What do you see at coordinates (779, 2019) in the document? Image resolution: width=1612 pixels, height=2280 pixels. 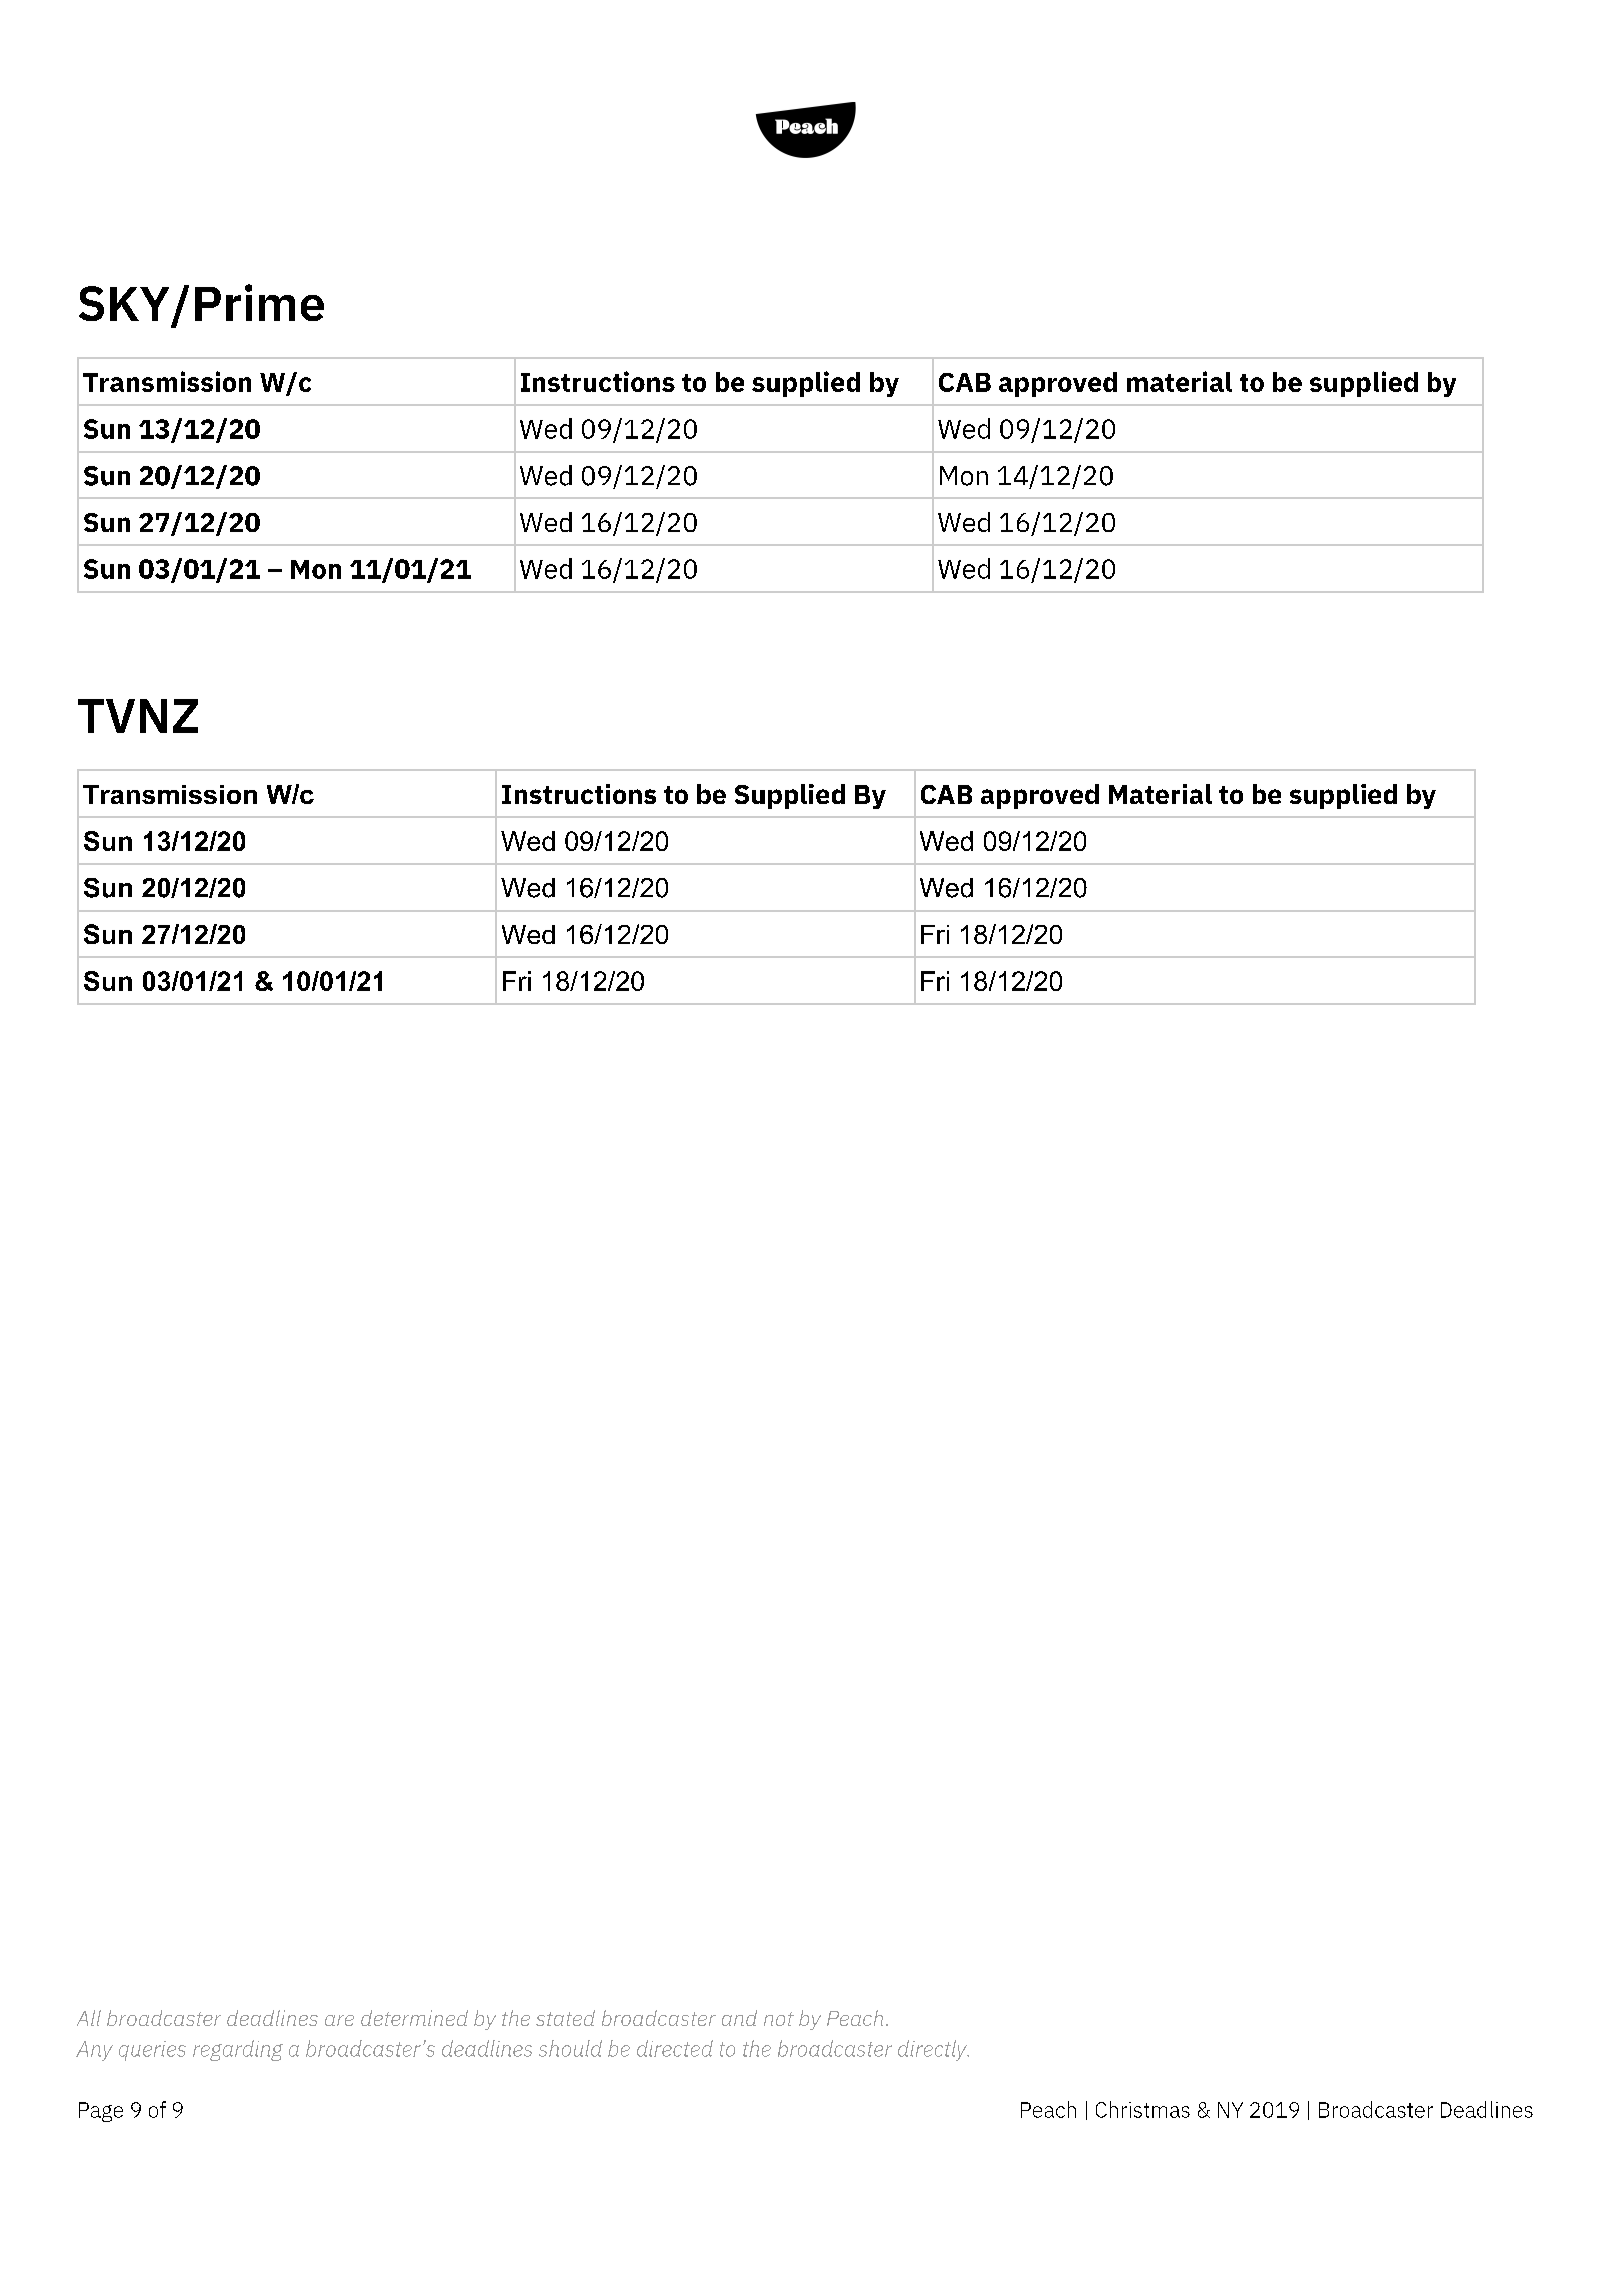 I see `not` at bounding box center [779, 2019].
